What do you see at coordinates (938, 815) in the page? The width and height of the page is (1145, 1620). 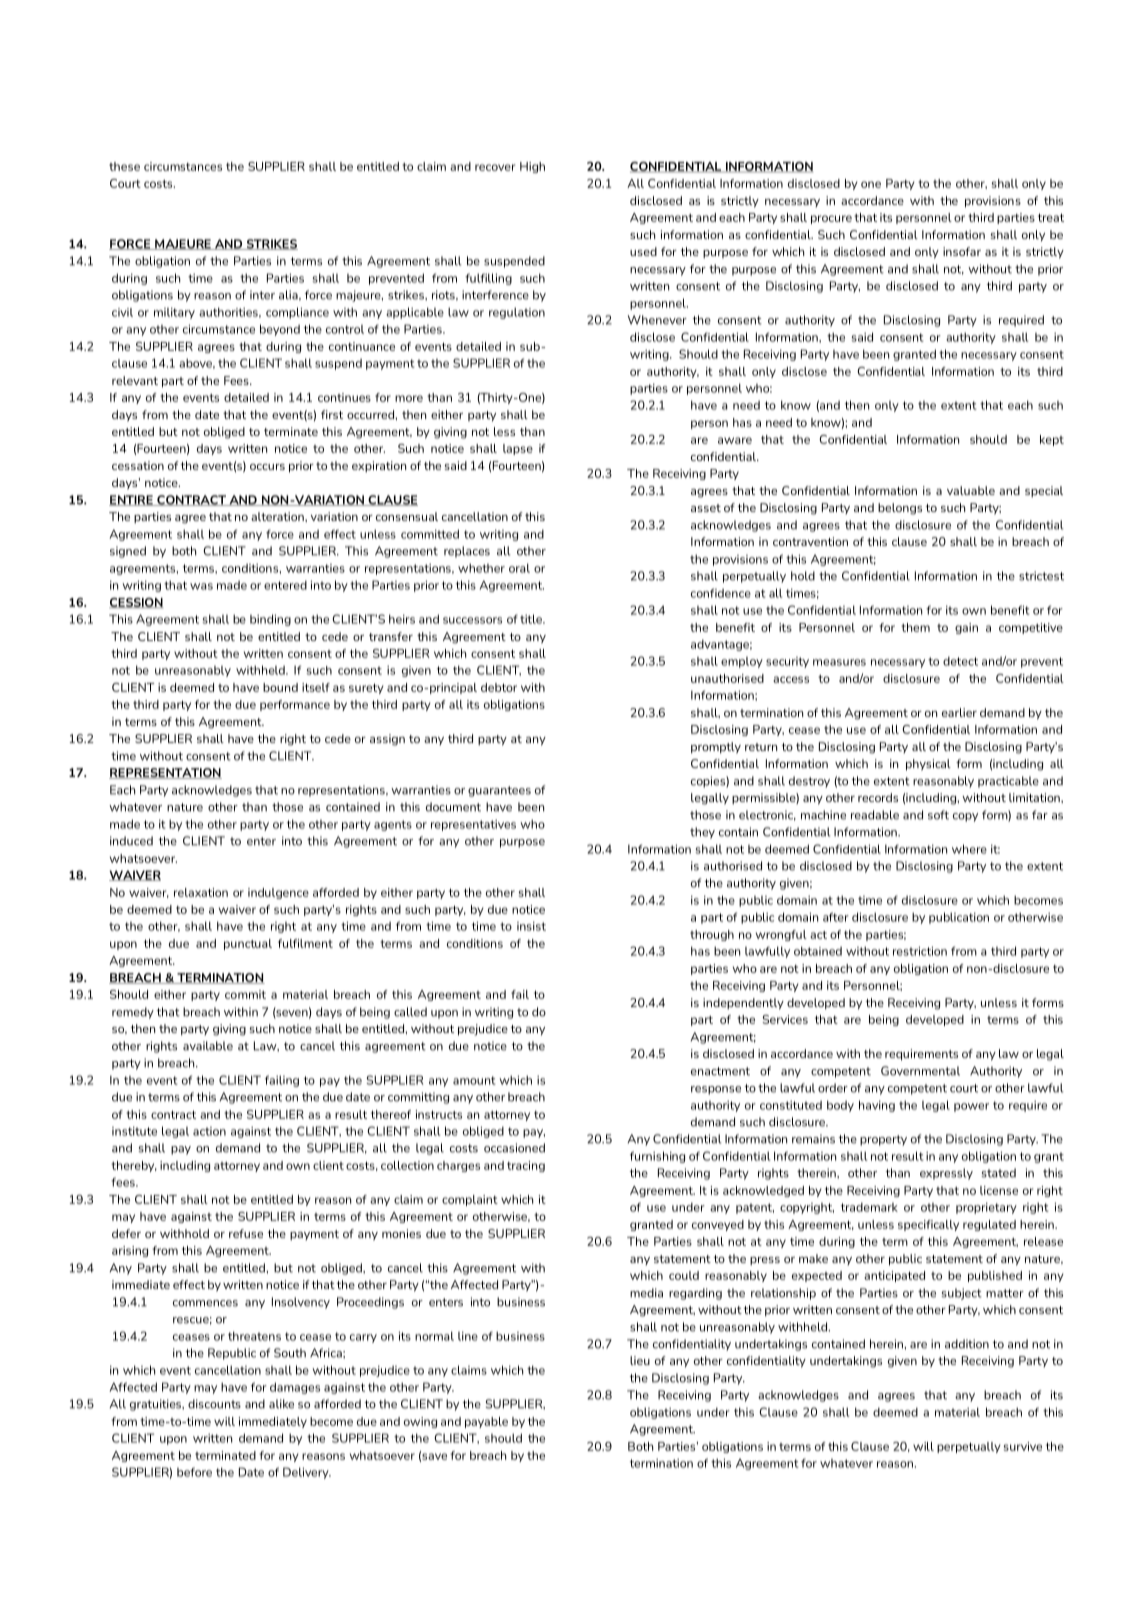 I see `soft` at bounding box center [938, 815].
